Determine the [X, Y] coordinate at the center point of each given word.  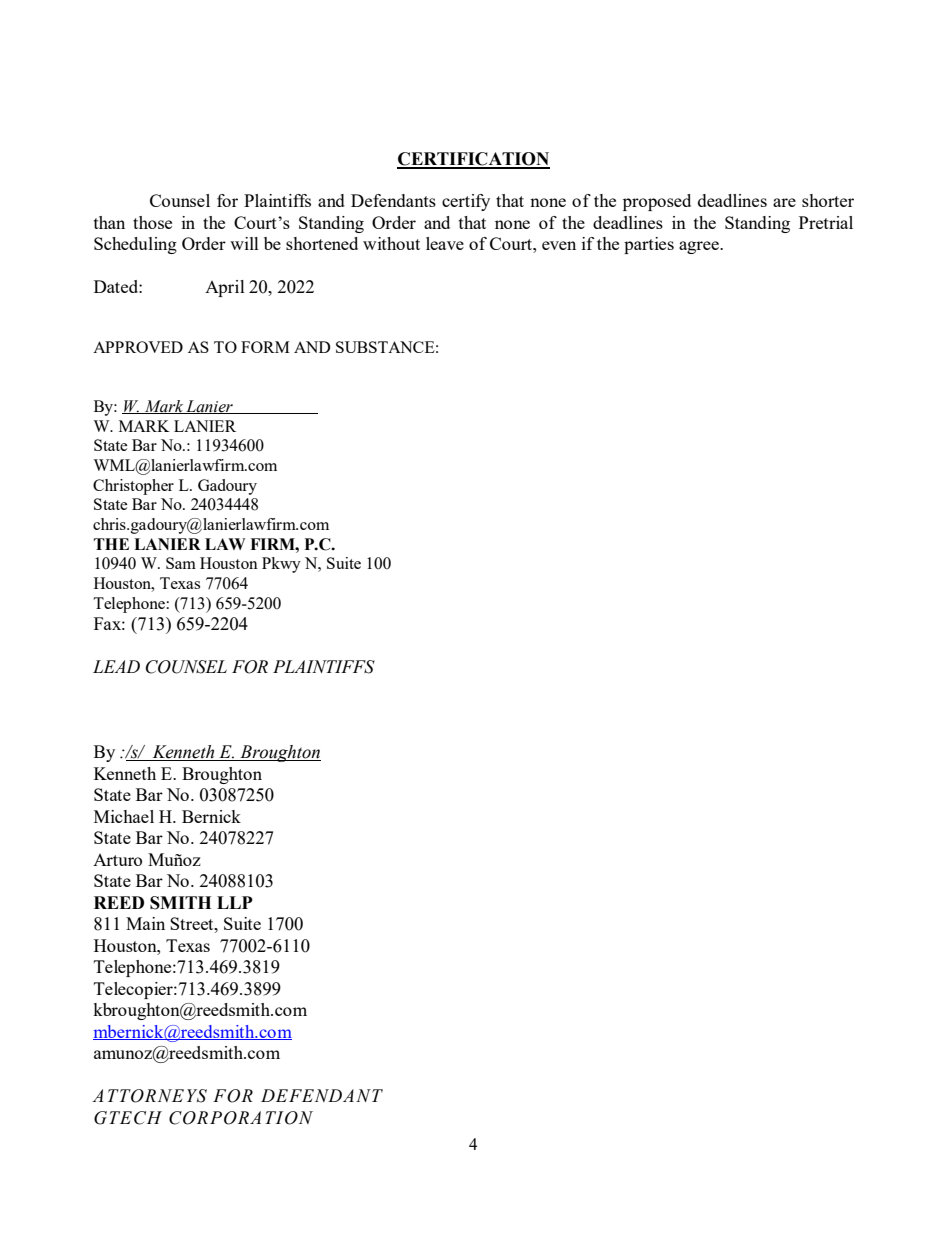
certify [466, 202]
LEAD [116, 666]
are [784, 202]
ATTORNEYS [149, 1096]
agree [700, 247]
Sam [181, 563]
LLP [235, 902]
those [152, 222]
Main [145, 923]
